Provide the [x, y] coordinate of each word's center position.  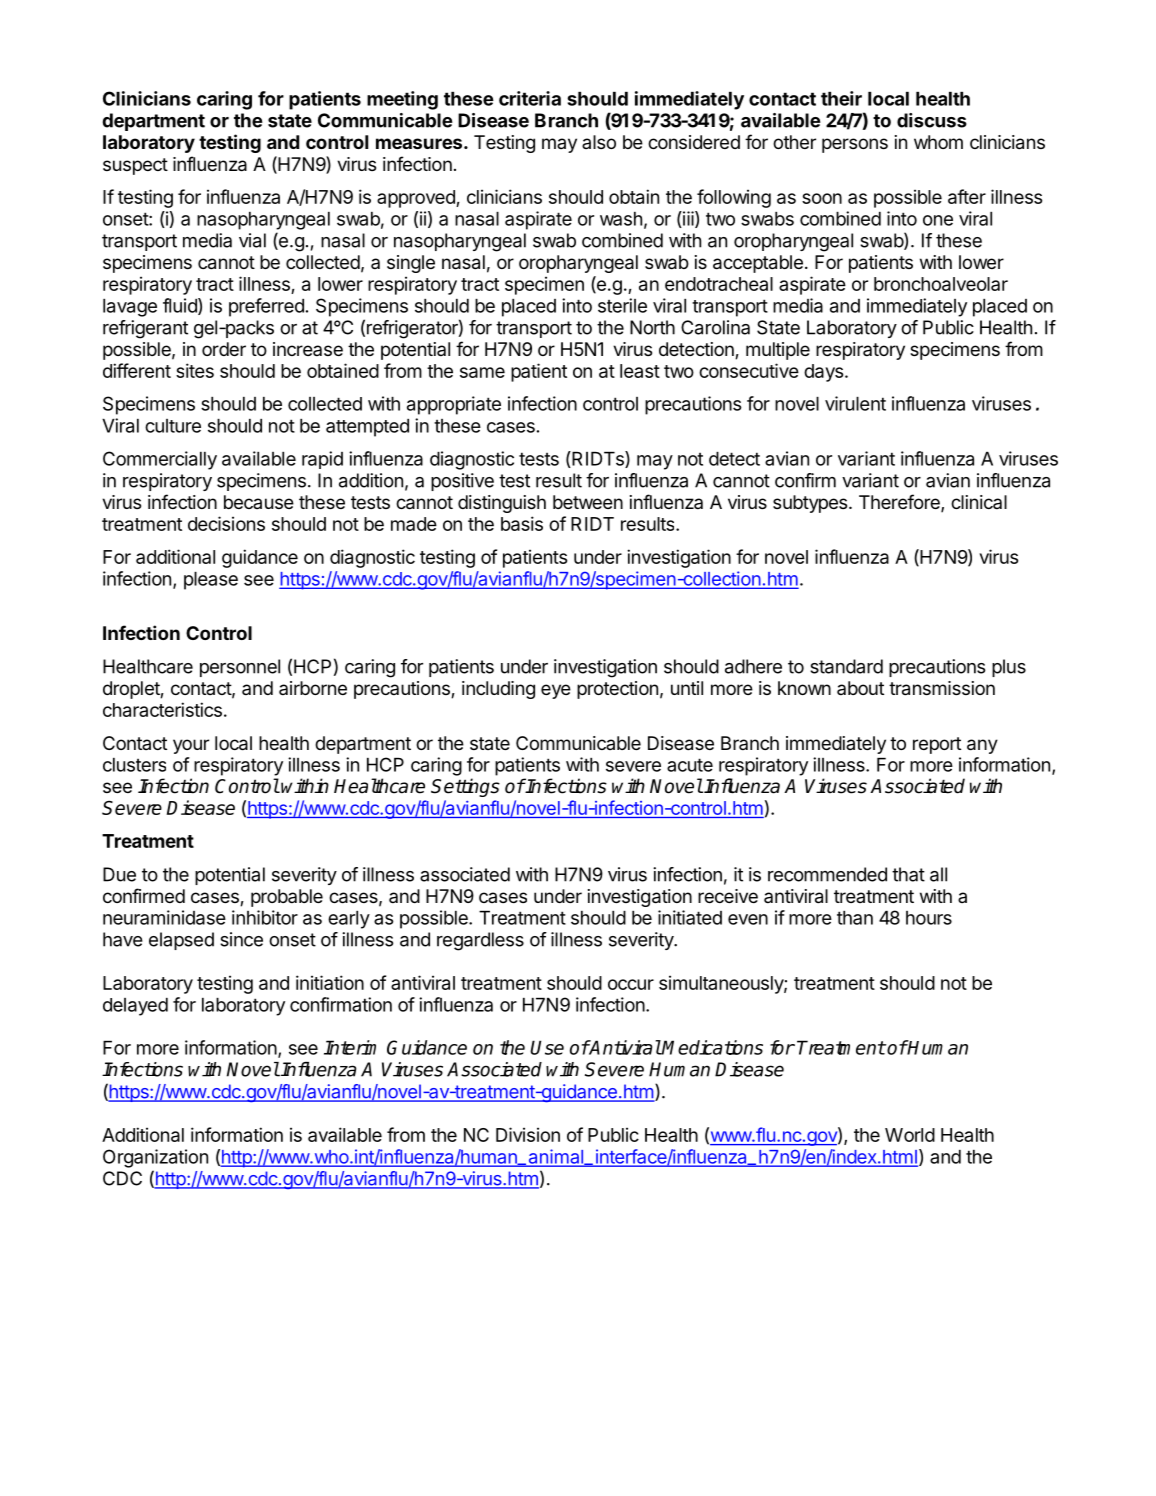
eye [556, 691]
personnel [240, 668]
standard [846, 666]
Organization [155, 1158]
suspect [135, 166]
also [599, 142]
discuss [932, 120]
